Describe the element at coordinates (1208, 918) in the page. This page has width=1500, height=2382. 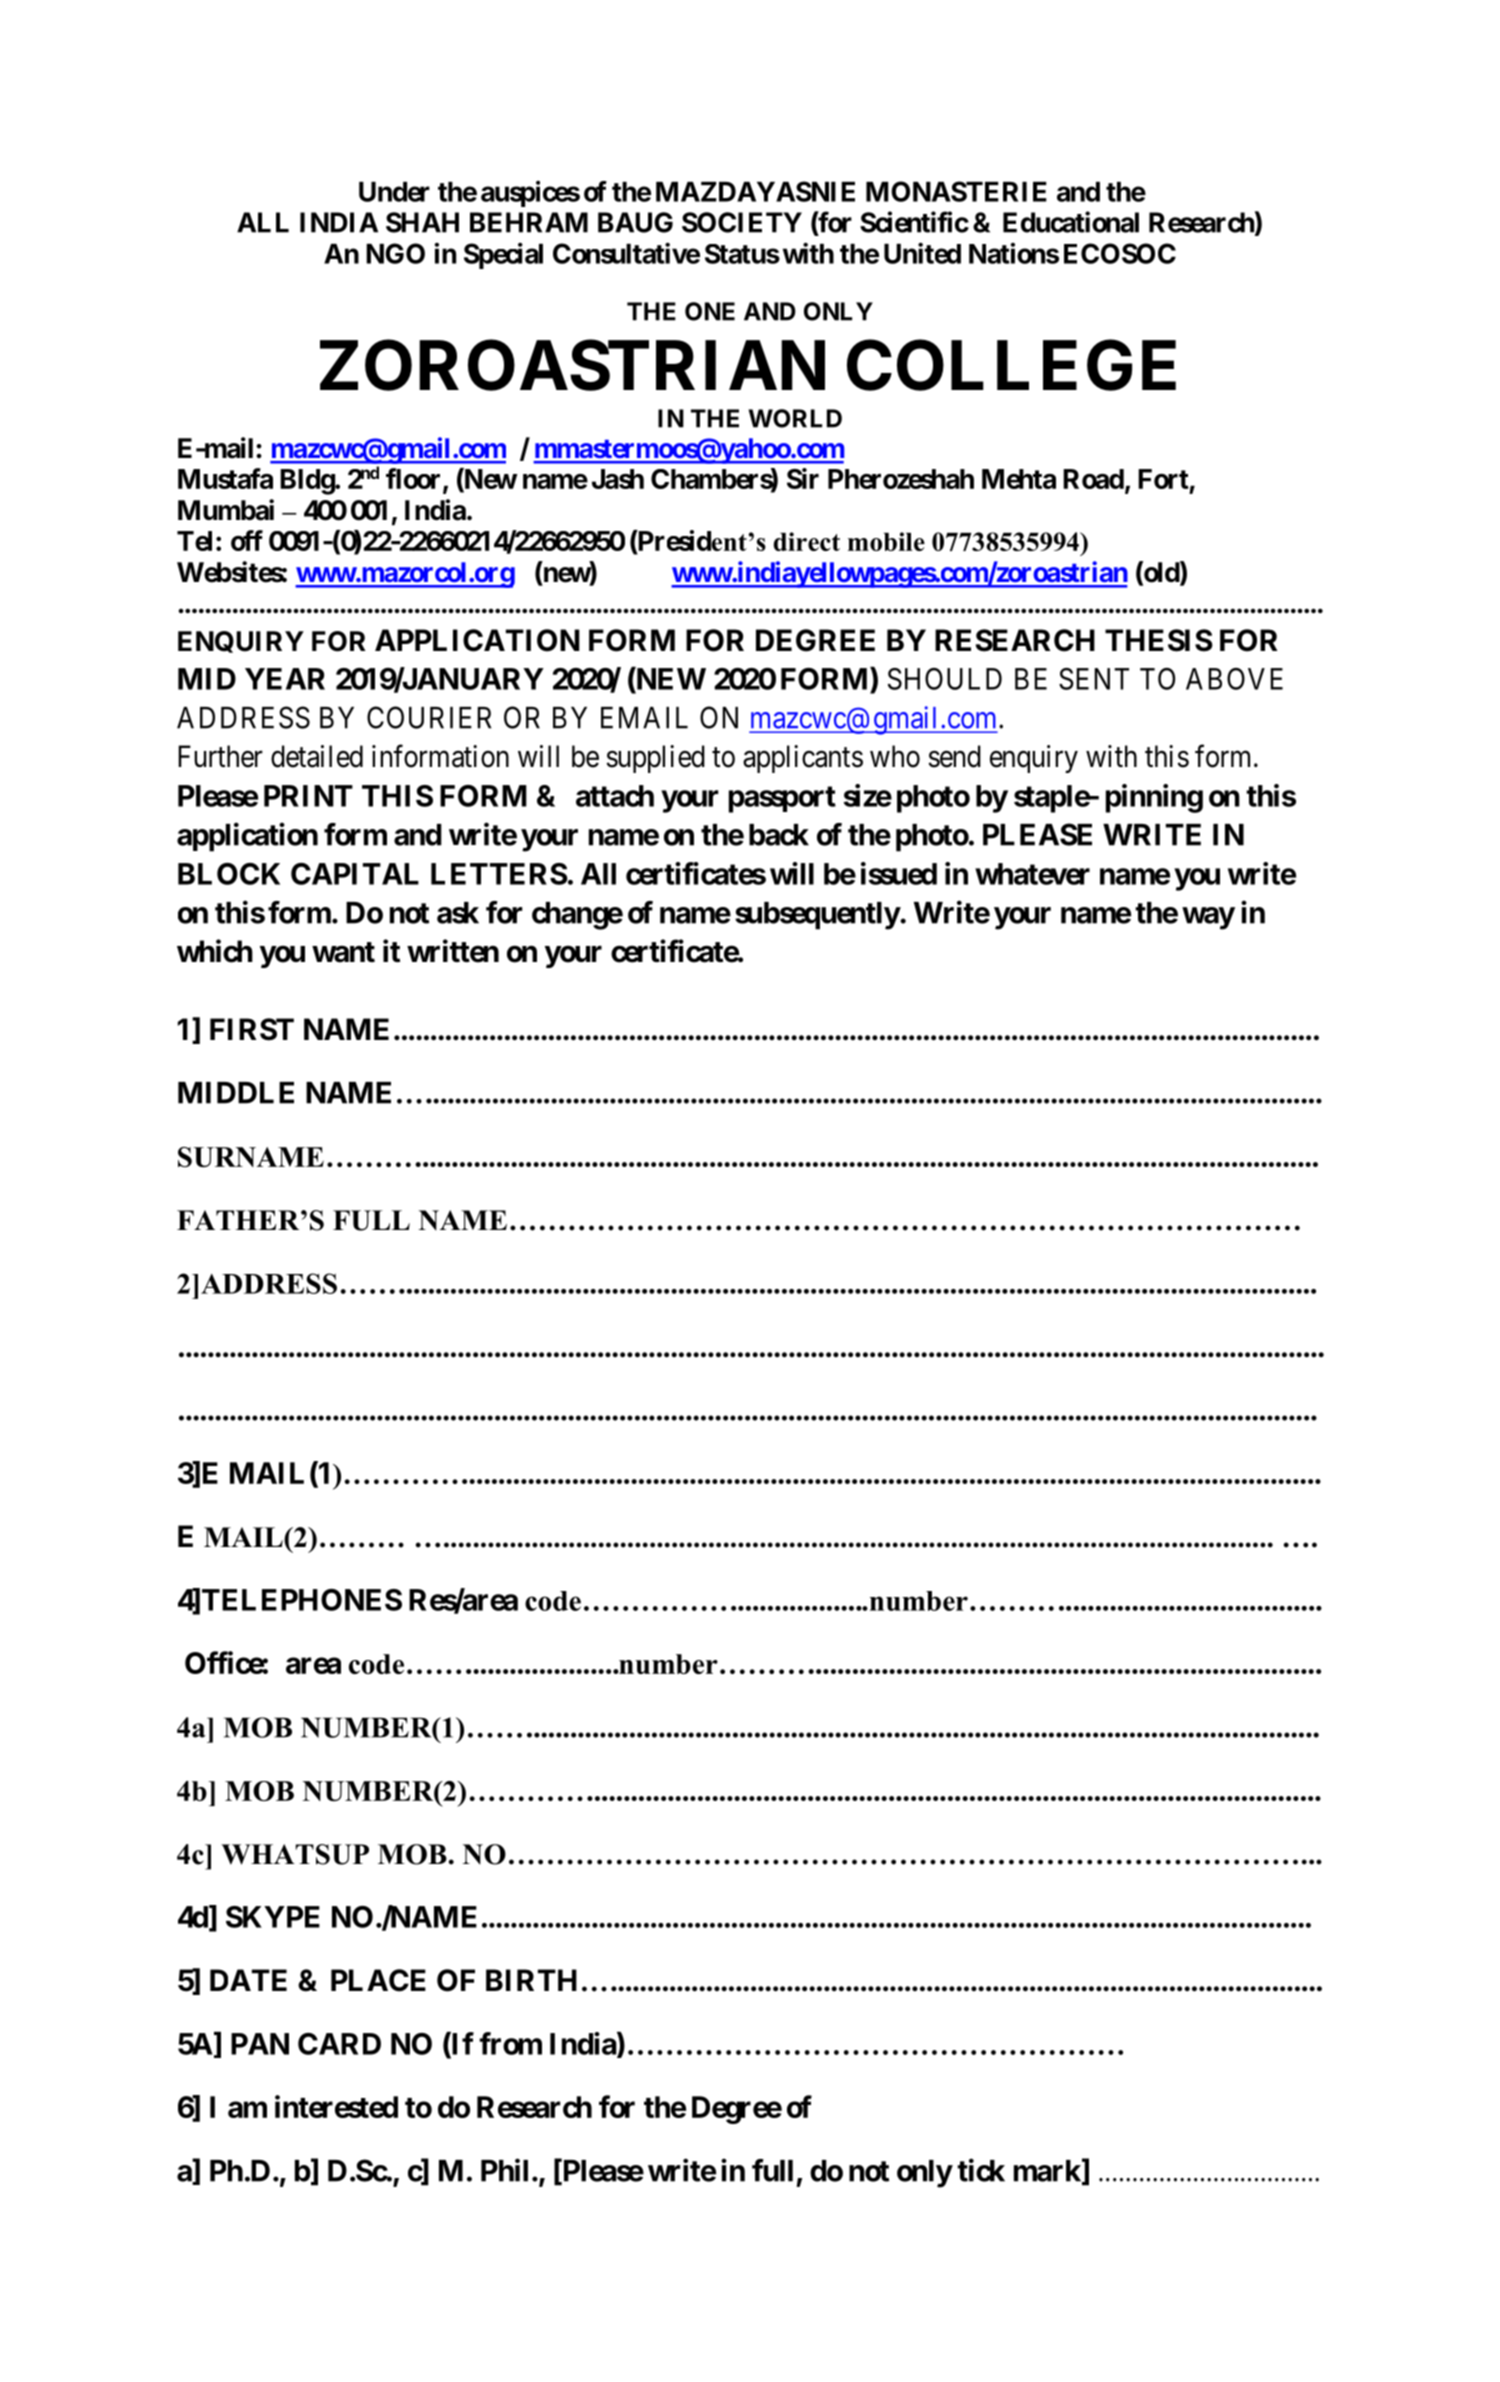
I see `way` at that location.
